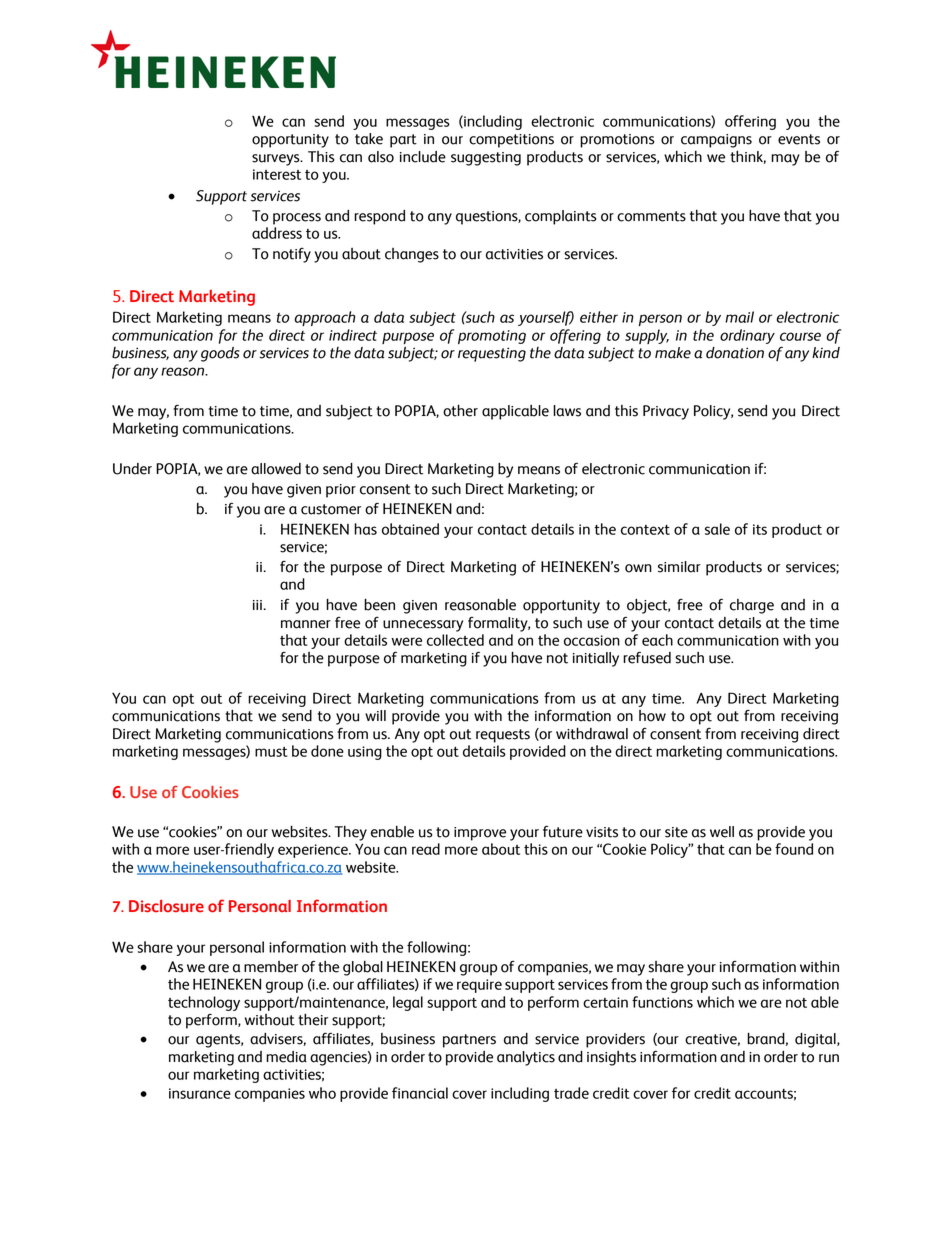  Describe the element at coordinates (460, 410) in the page. I see `other` at that location.
